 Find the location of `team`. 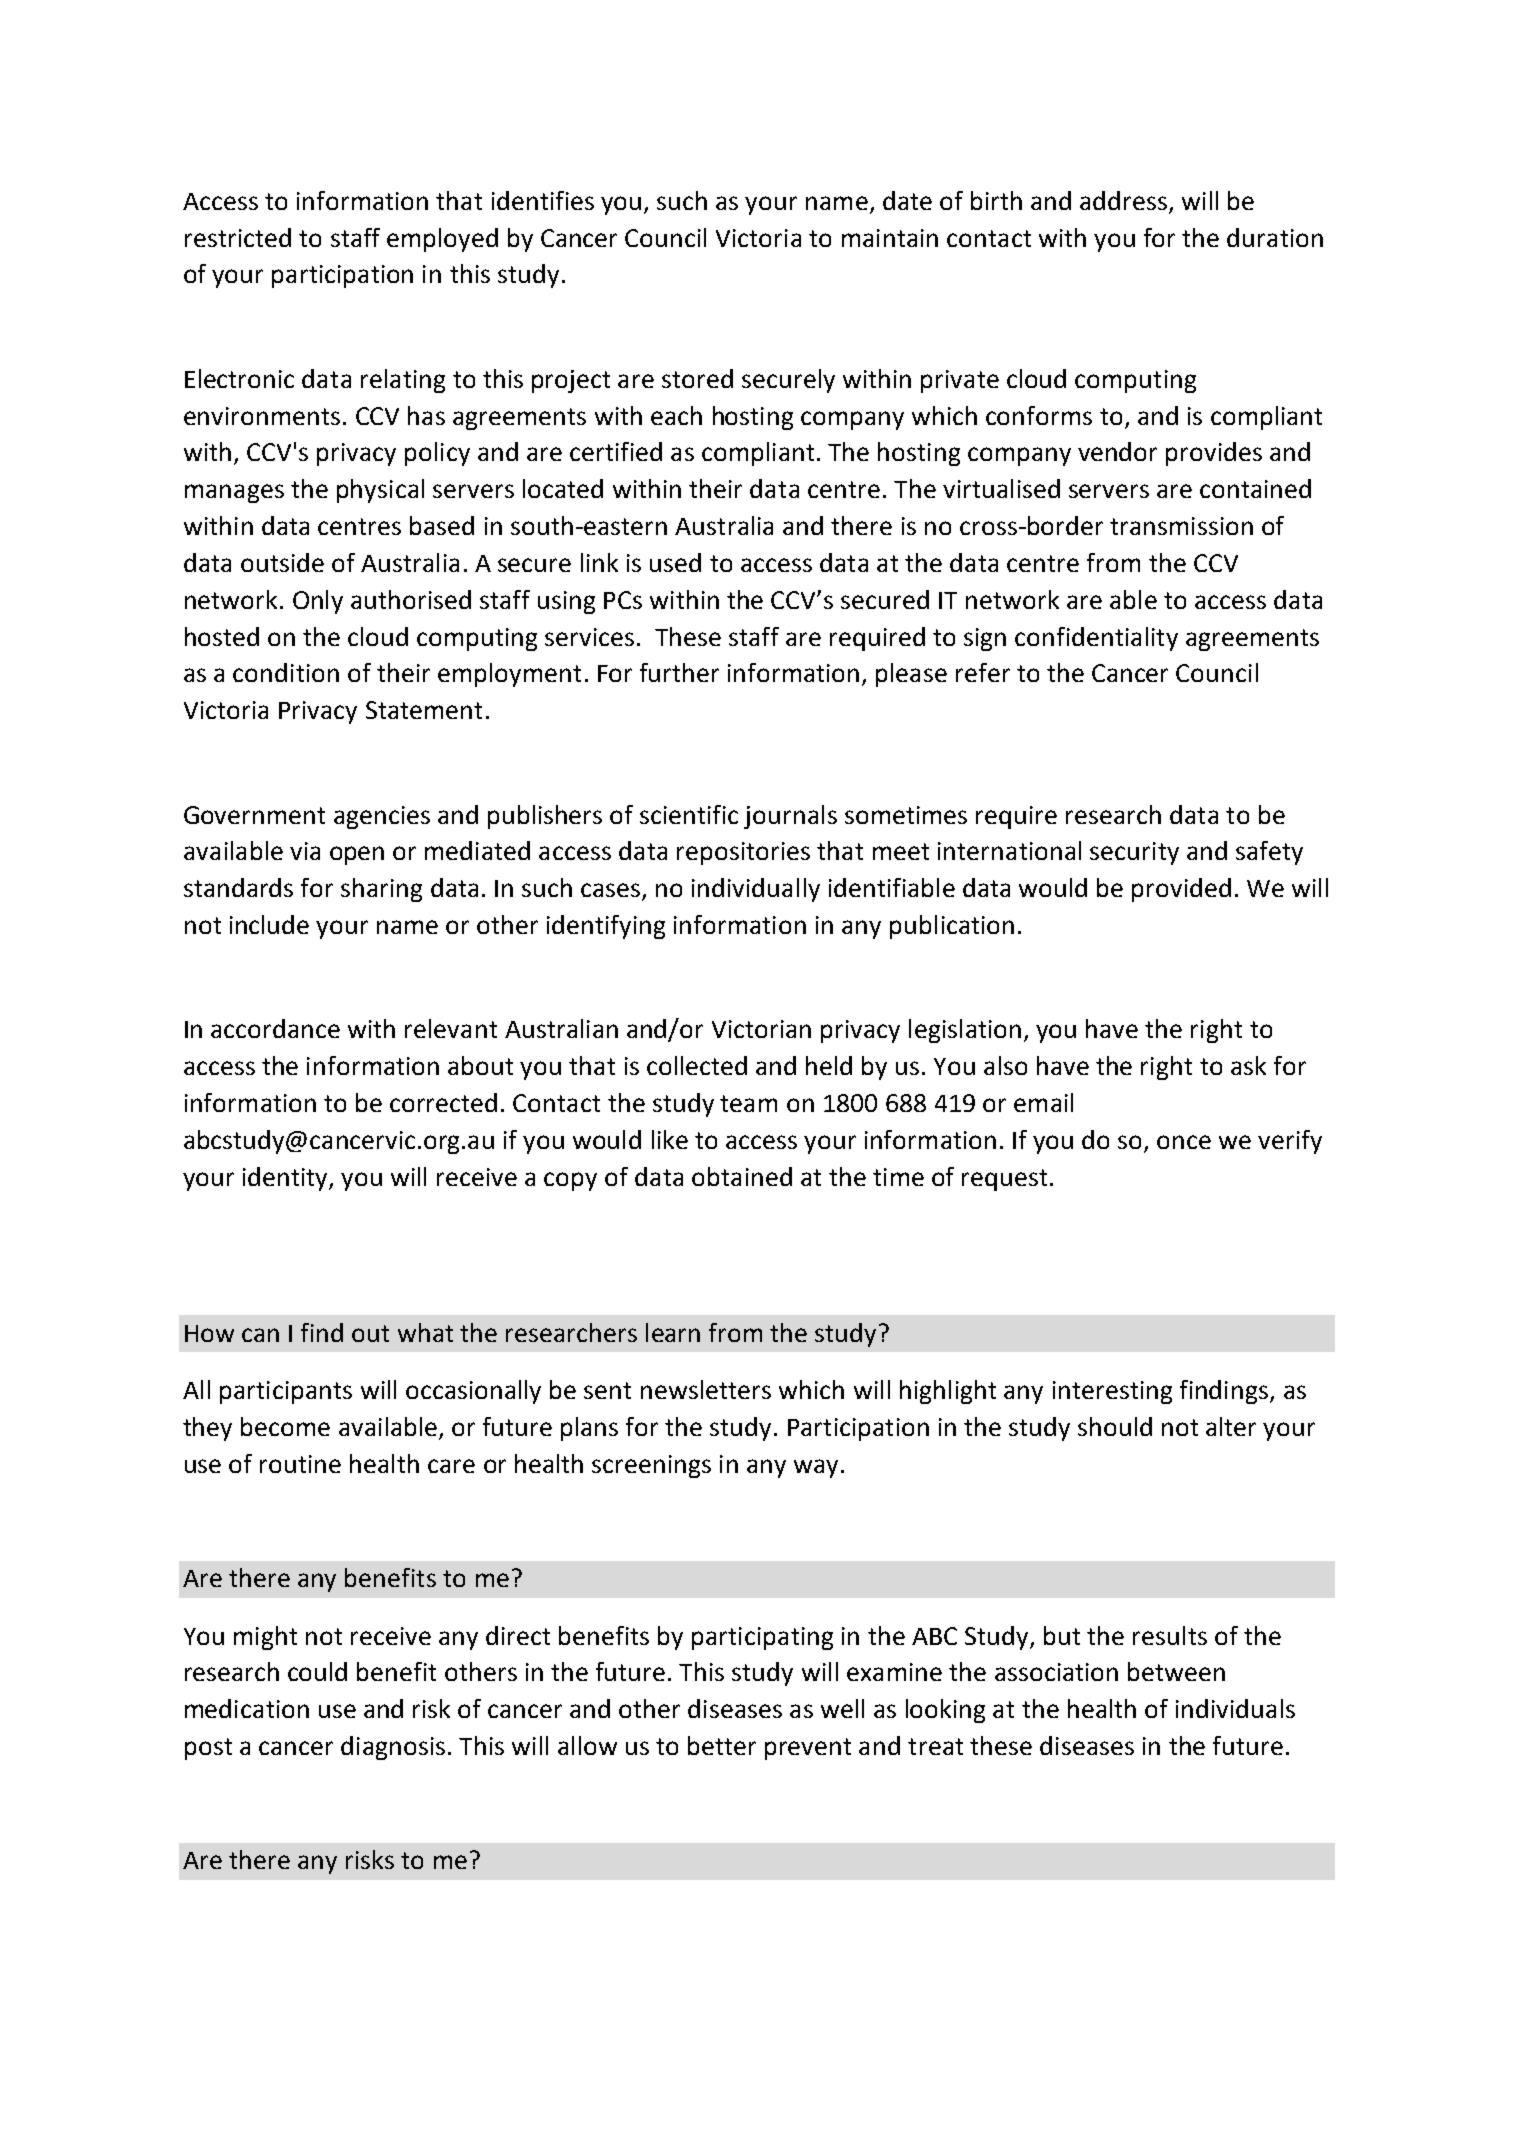

team is located at coordinates (748, 1103).
